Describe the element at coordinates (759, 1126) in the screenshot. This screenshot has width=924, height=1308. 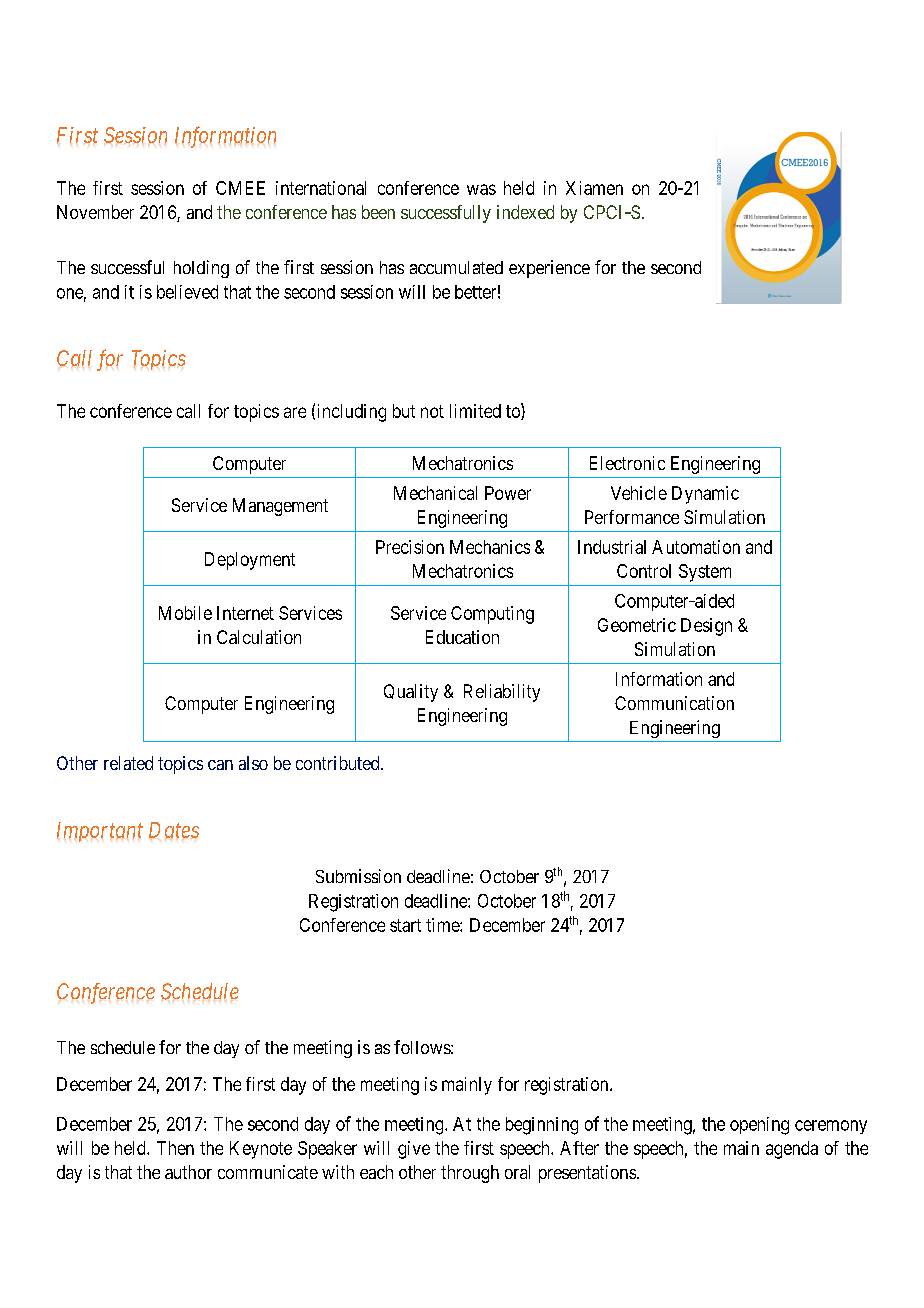
I see `opening` at that location.
